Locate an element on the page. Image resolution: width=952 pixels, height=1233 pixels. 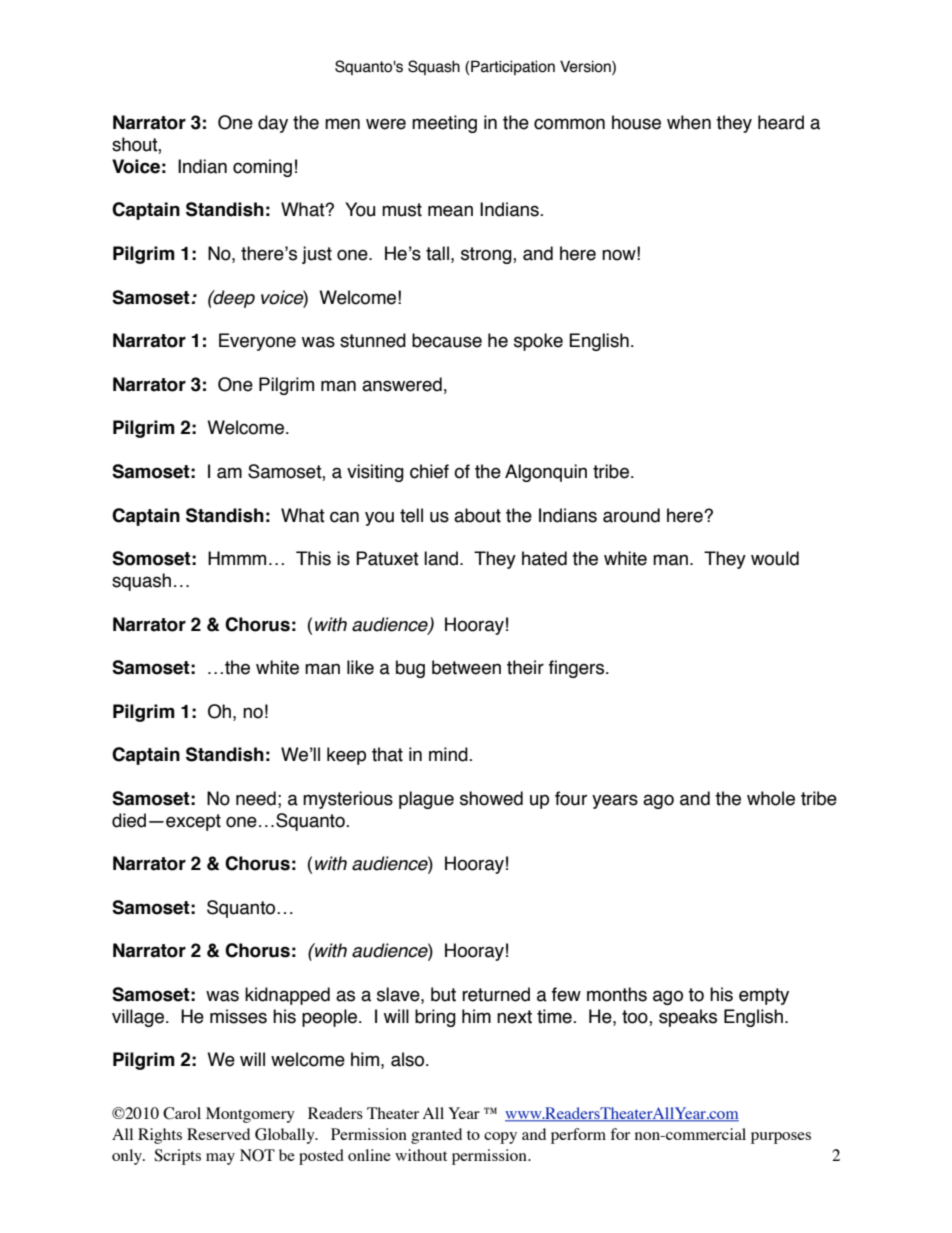
about is located at coordinates (477, 515).
